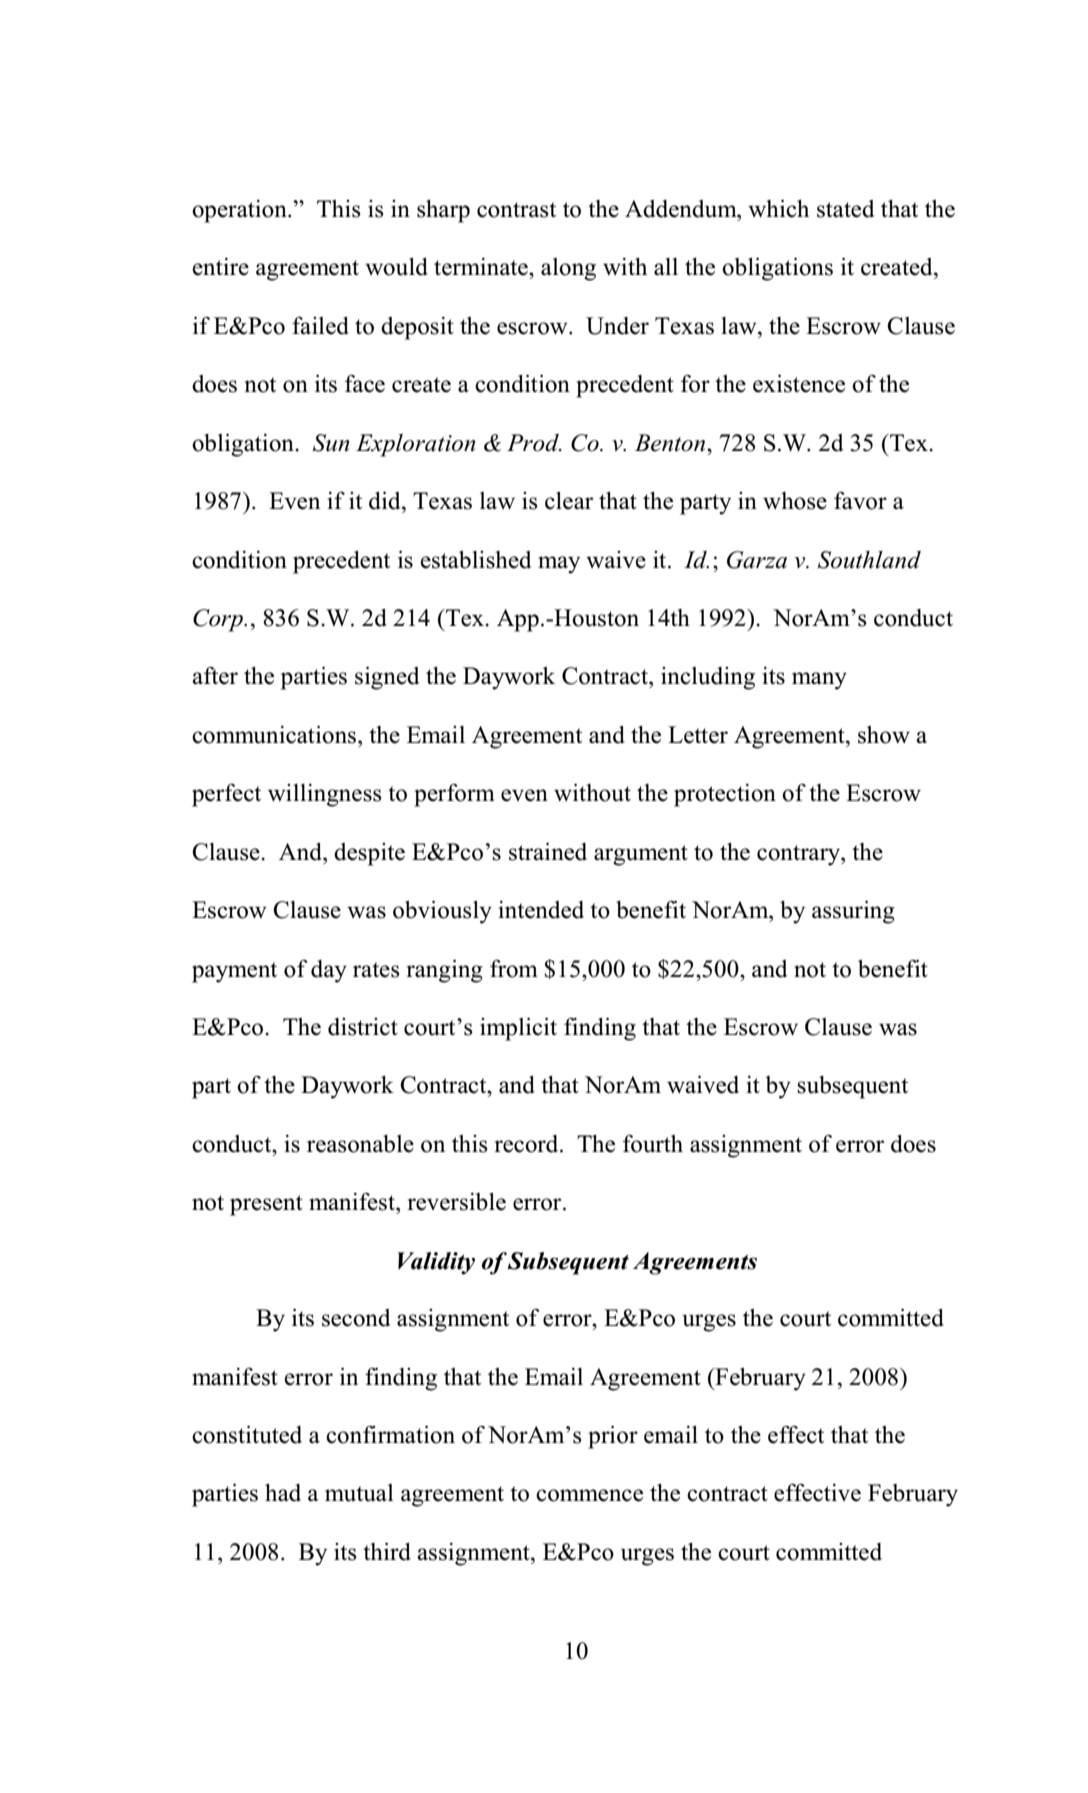 This screenshot has height=1793, width=1088. What do you see at coordinates (369, 854) in the screenshot?
I see `despite` at bounding box center [369, 854].
